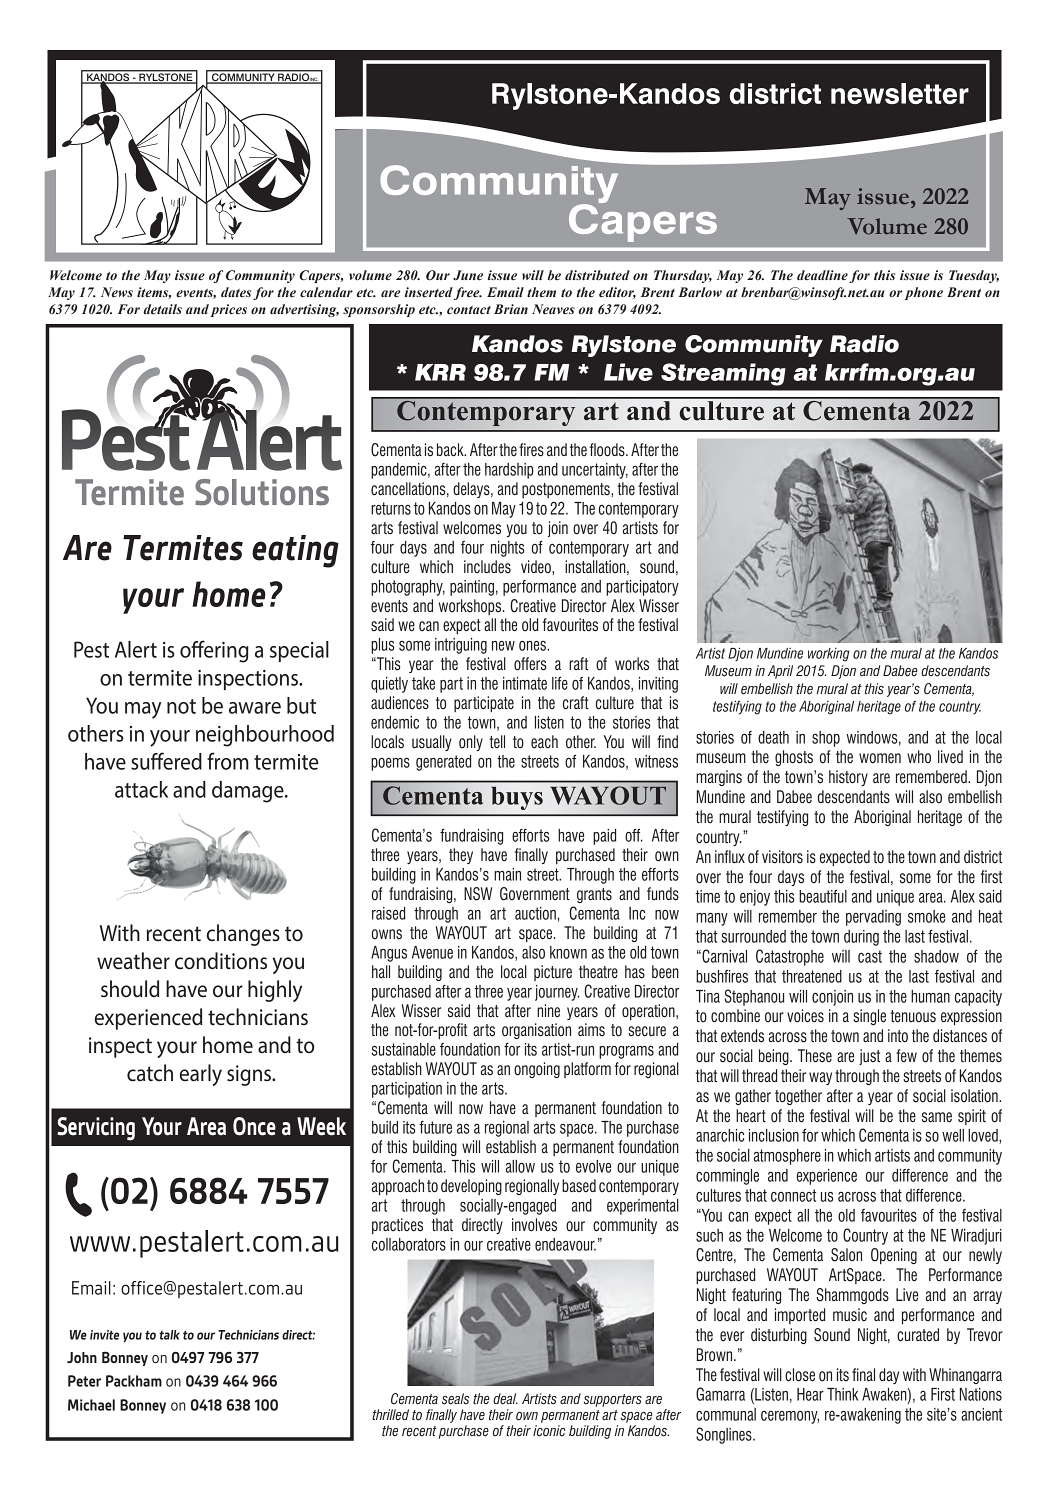  Describe the element at coordinates (162, 309) in the document. I see `details` at that location.
